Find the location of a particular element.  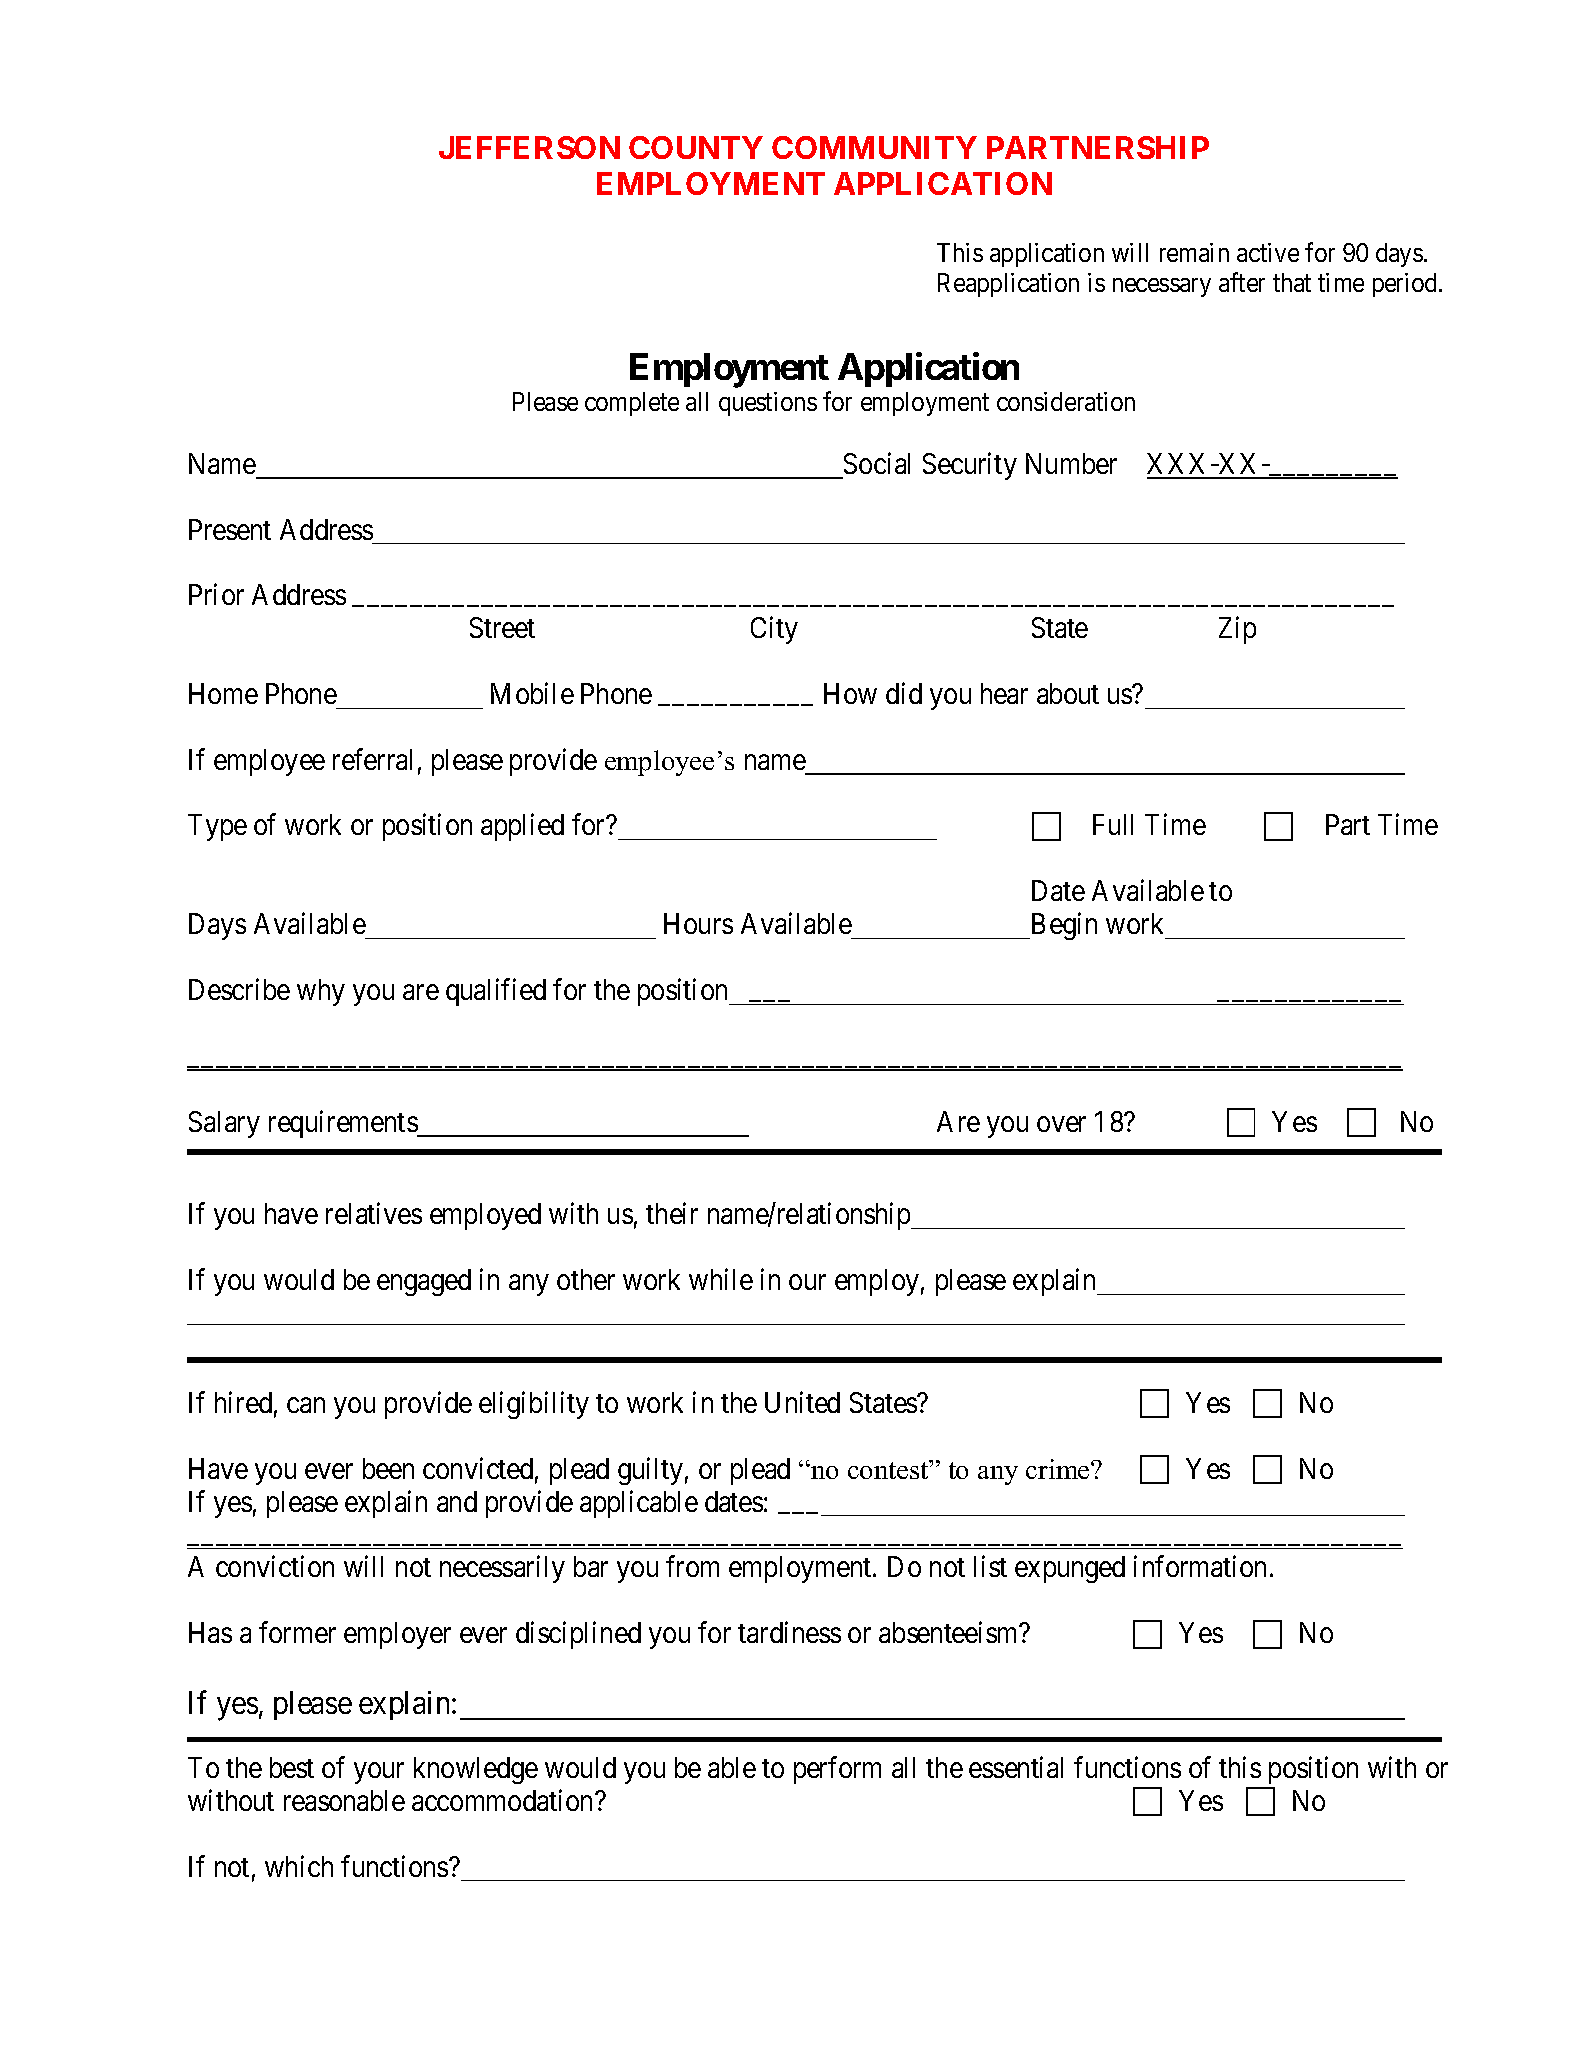

Begin is located at coordinates (1062, 926).
